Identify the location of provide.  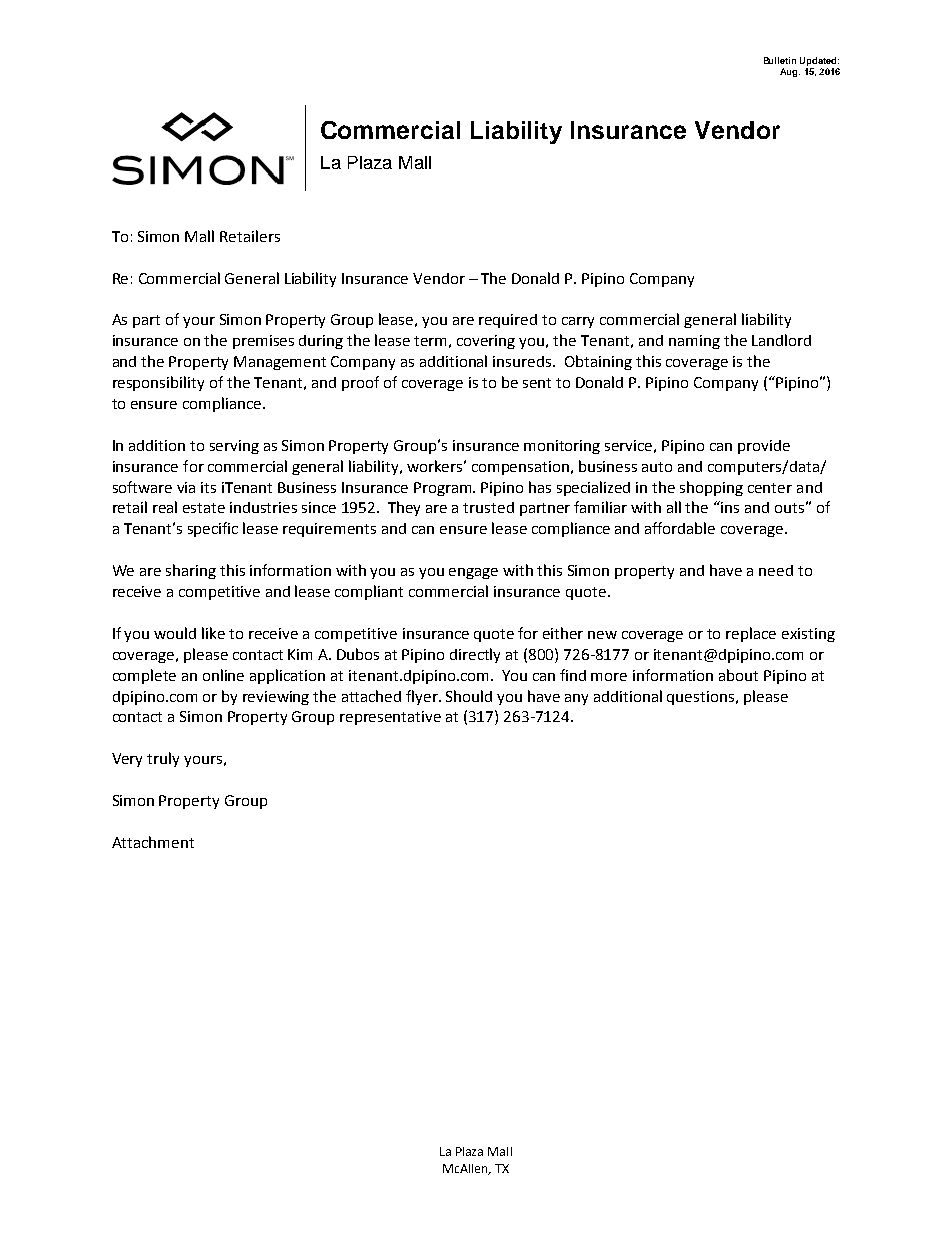
(764, 447).
